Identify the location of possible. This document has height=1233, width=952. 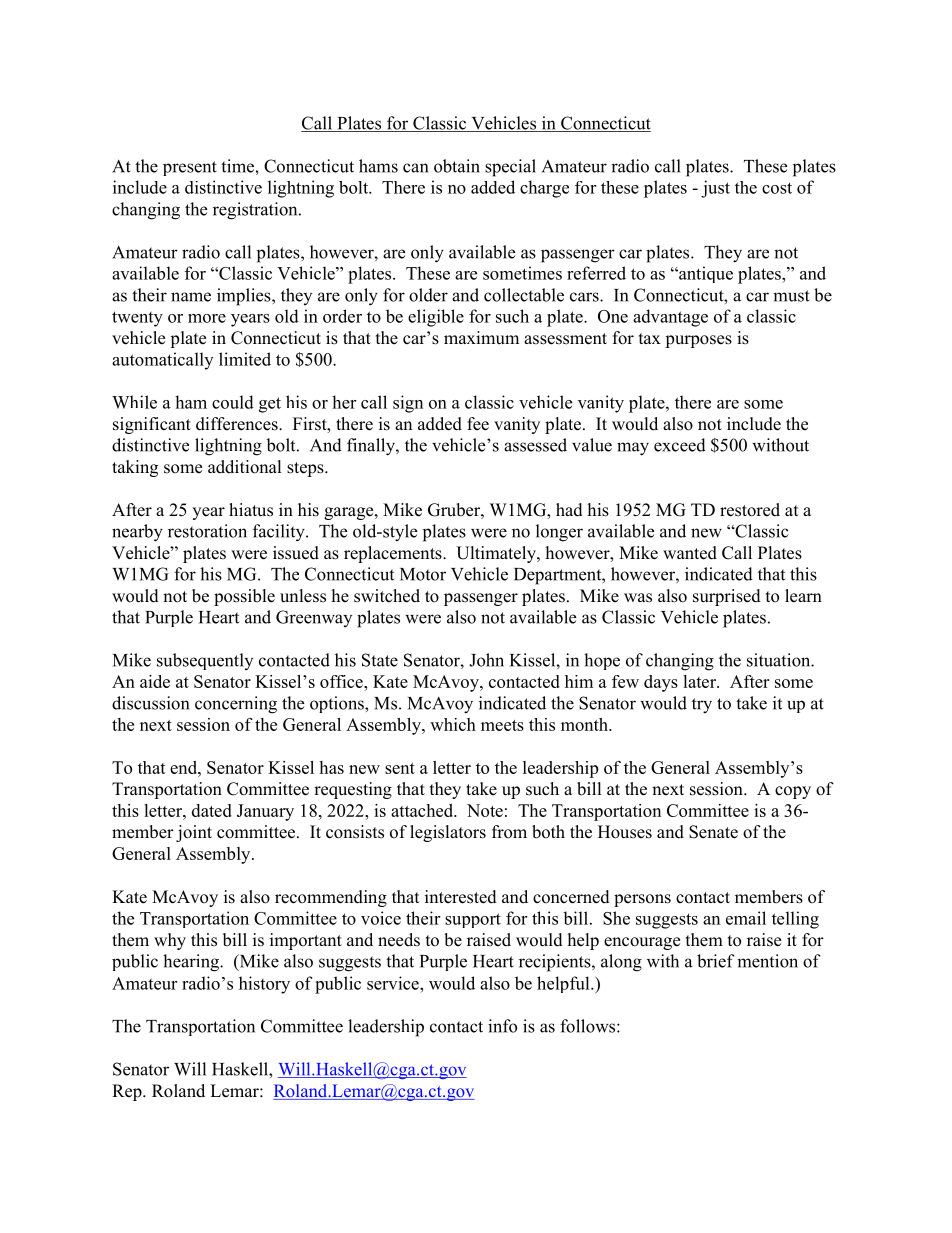
(244, 597).
